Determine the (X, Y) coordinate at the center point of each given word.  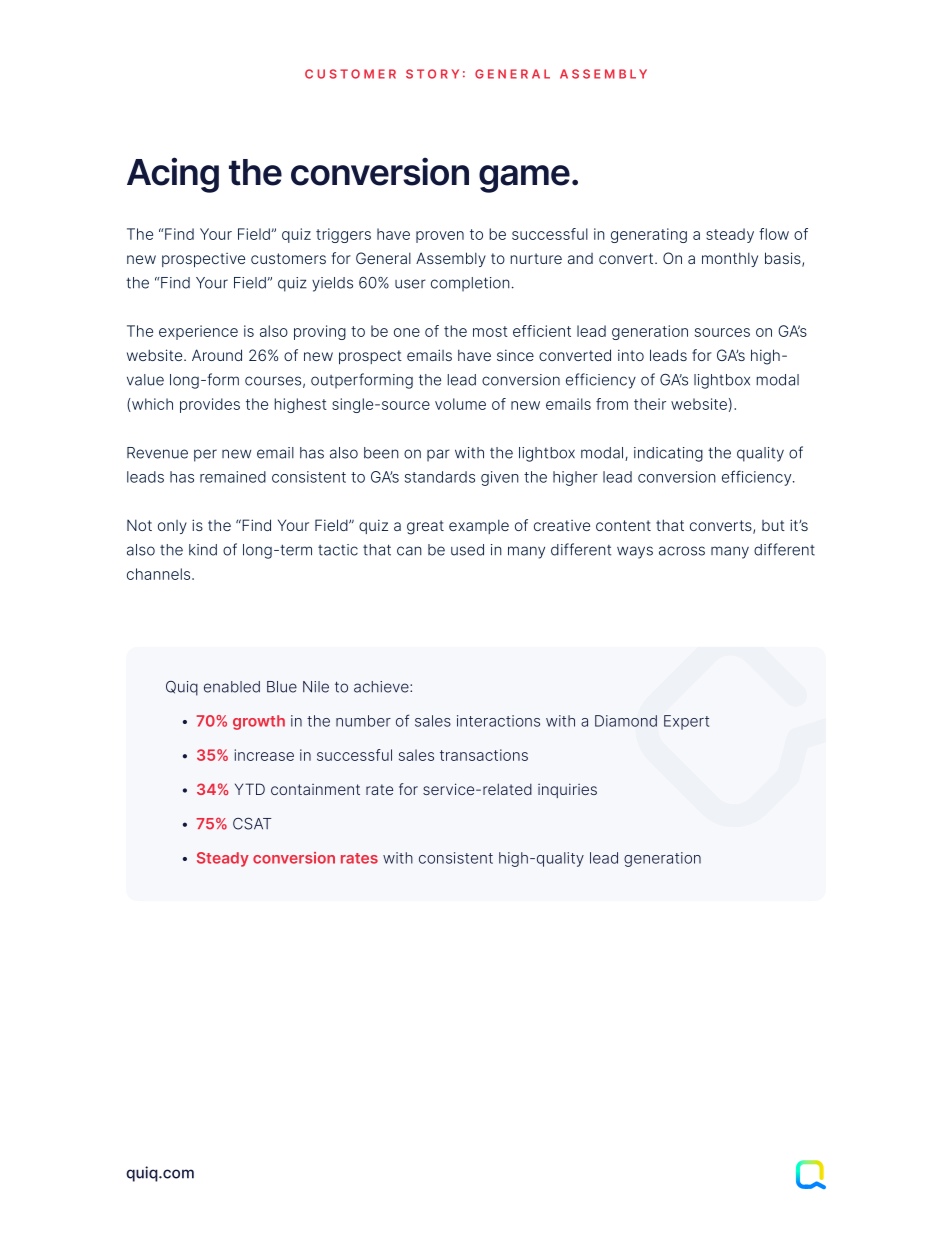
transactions (484, 755)
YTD (250, 789)
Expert (686, 722)
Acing (173, 175)
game (524, 179)
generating (649, 235)
